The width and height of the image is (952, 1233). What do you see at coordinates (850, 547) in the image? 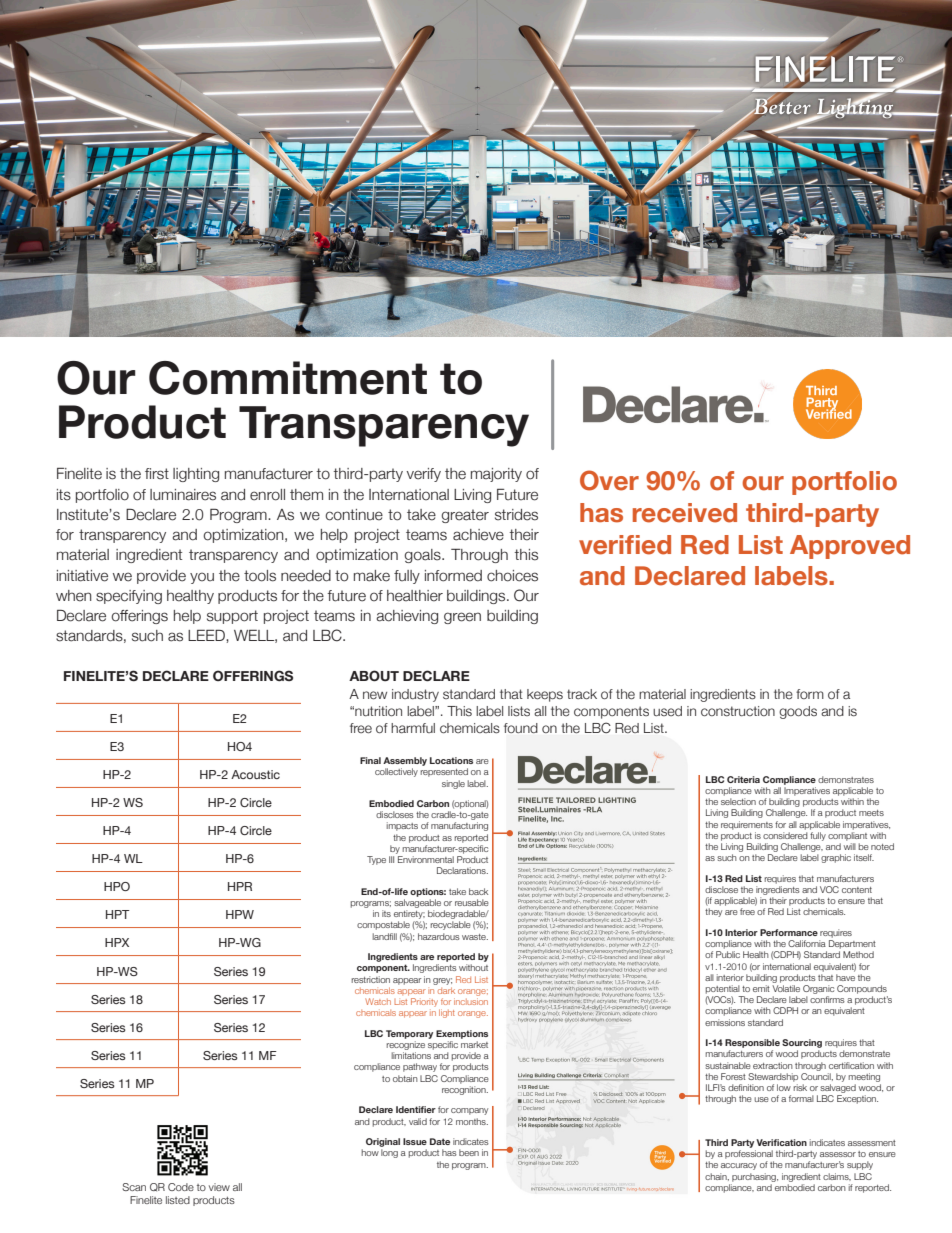
I see `Approved` at bounding box center [850, 547].
